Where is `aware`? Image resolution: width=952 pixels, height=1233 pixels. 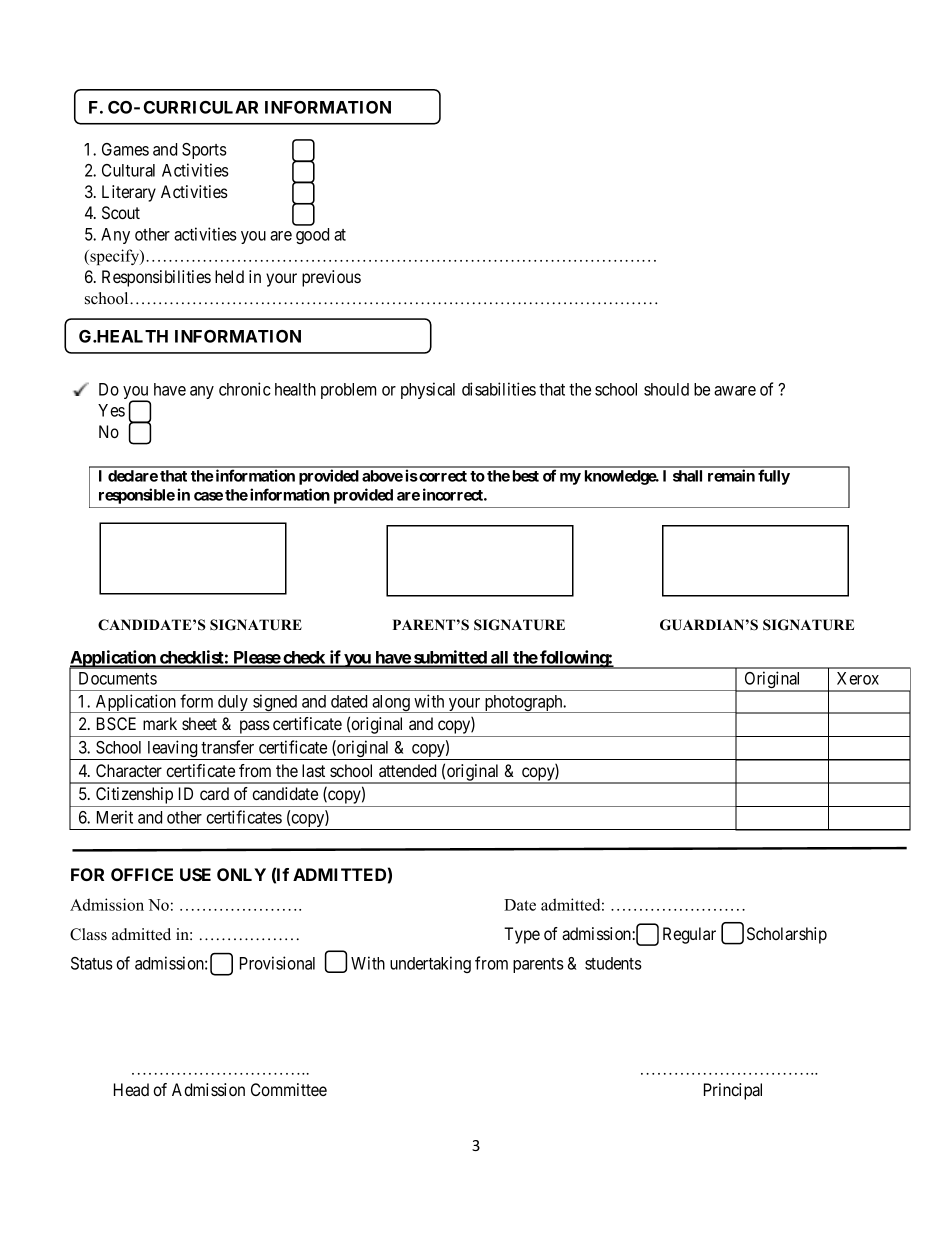
aware is located at coordinates (735, 391).
